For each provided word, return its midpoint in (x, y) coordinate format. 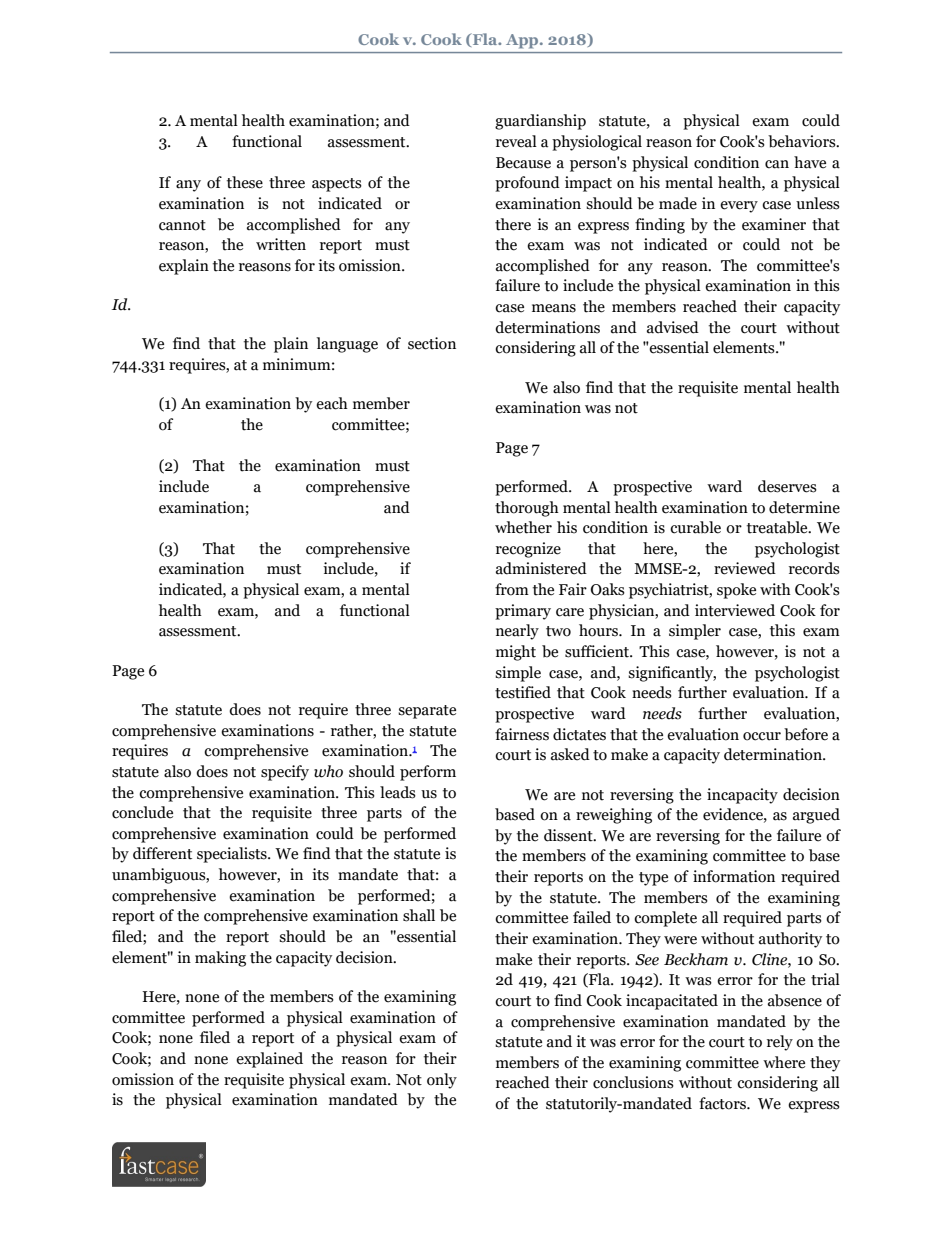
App (523, 41)
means (554, 308)
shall (419, 915)
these (245, 182)
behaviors (803, 141)
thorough (527, 509)
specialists (233, 855)
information (734, 876)
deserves (787, 486)
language (347, 345)
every (739, 207)
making (220, 959)
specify (285, 773)
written (281, 244)
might (516, 653)
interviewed (735, 610)
